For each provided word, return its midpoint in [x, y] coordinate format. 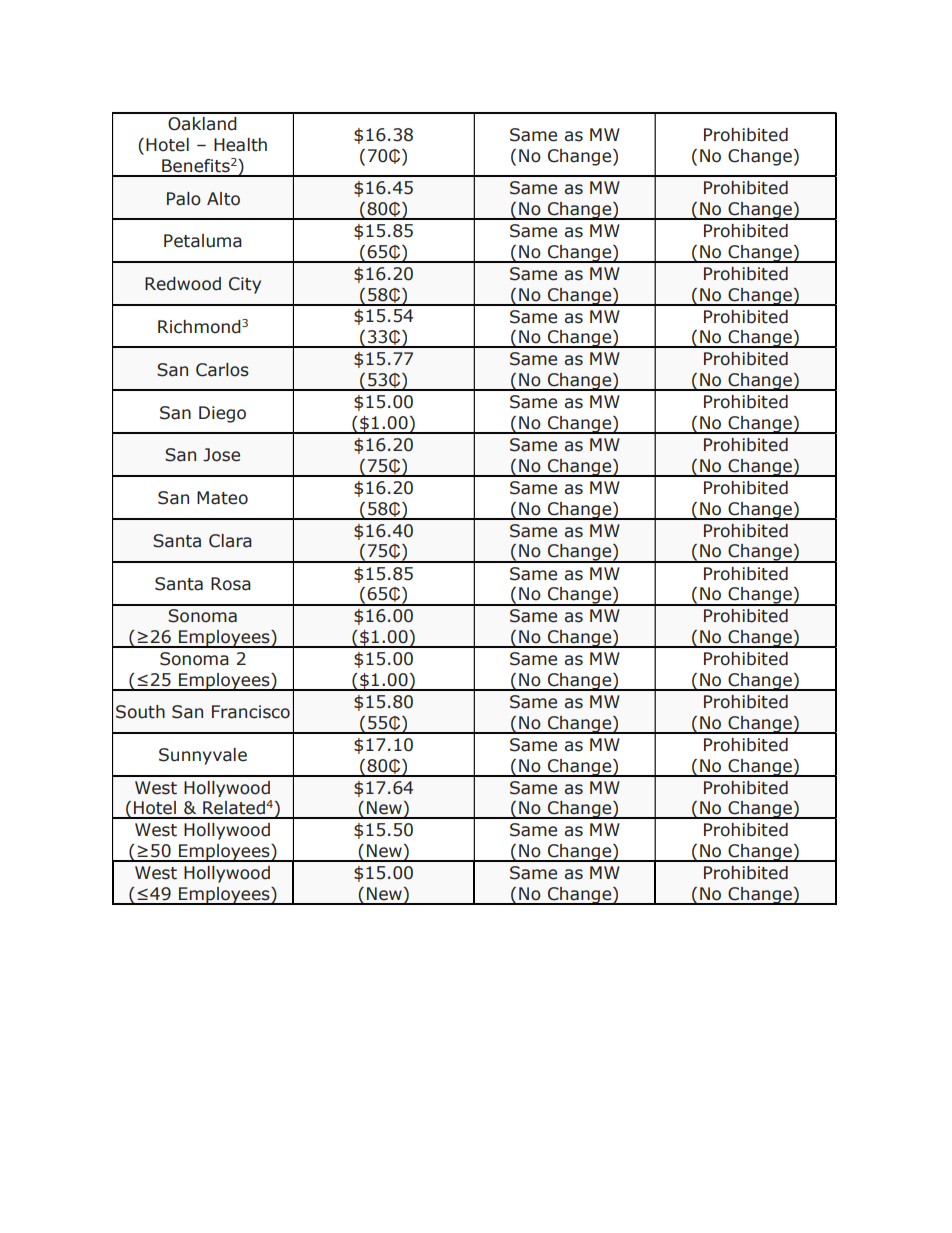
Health [240, 145]
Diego [222, 414]
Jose [221, 455]
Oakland [202, 124]
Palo [184, 199]
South [140, 712]
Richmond [199, 327]
